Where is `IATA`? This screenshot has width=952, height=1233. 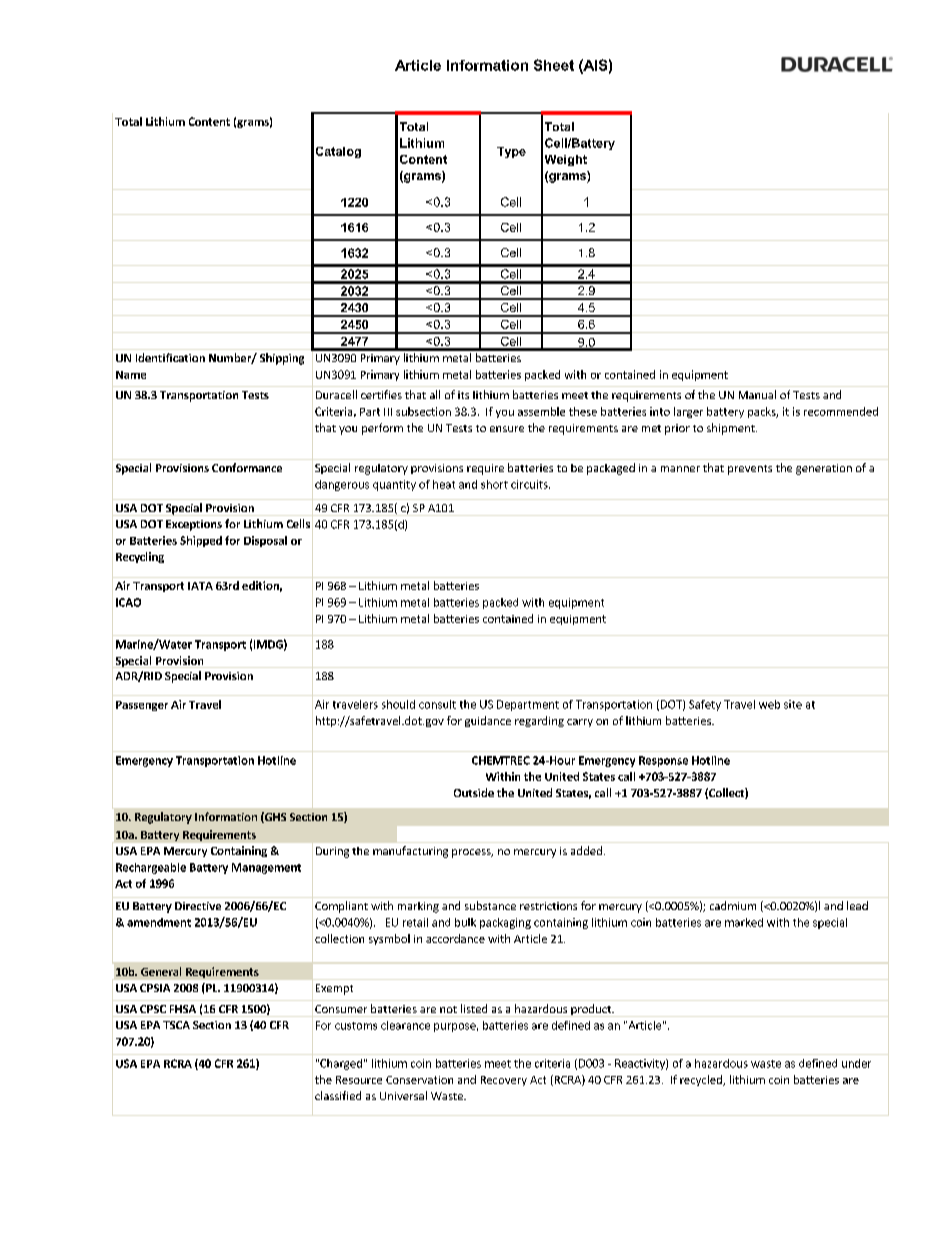 IATA is located at coordinates (200, 586).
